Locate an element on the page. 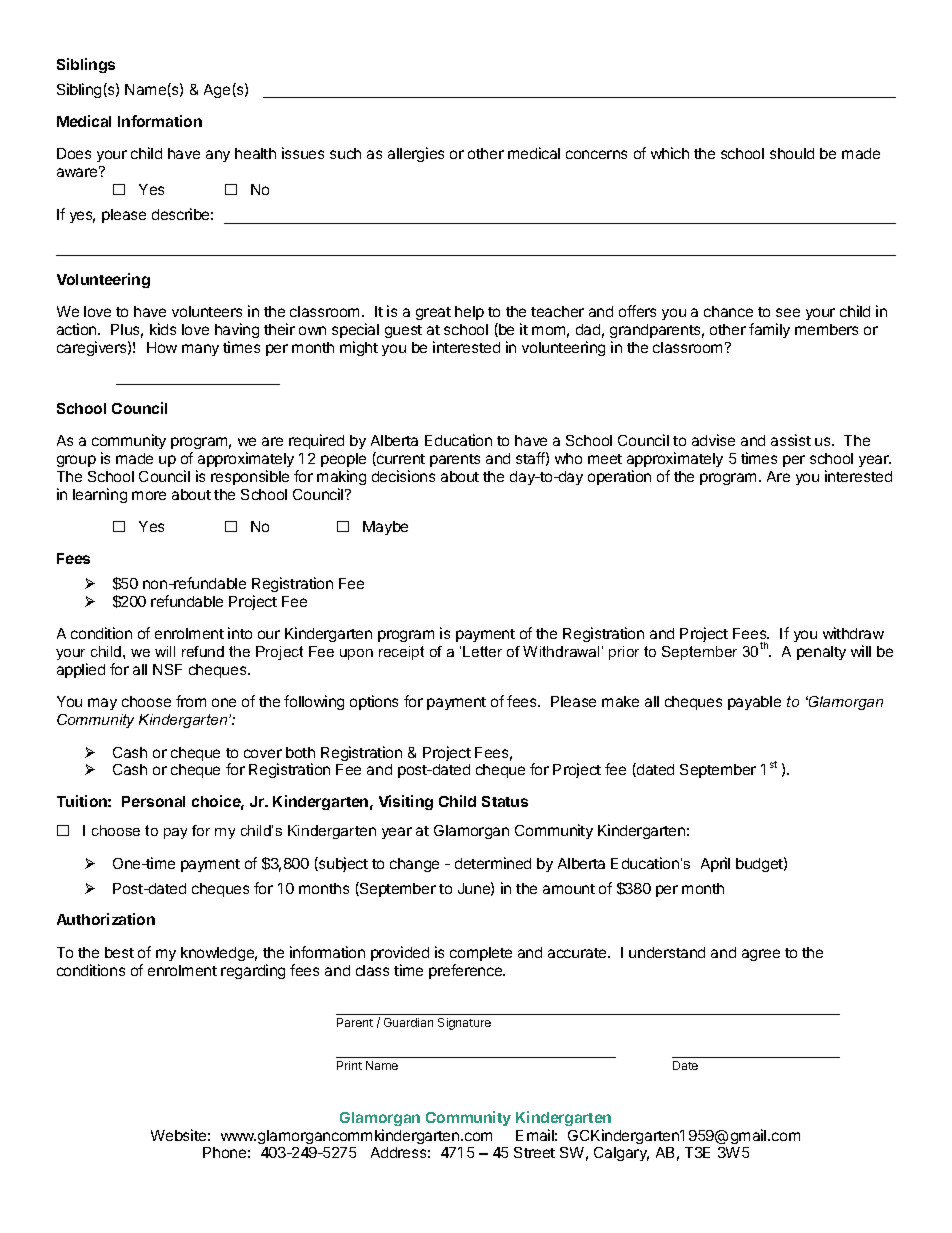 This page has width=952, height=1233. family is located at coordinates (769, 330).
